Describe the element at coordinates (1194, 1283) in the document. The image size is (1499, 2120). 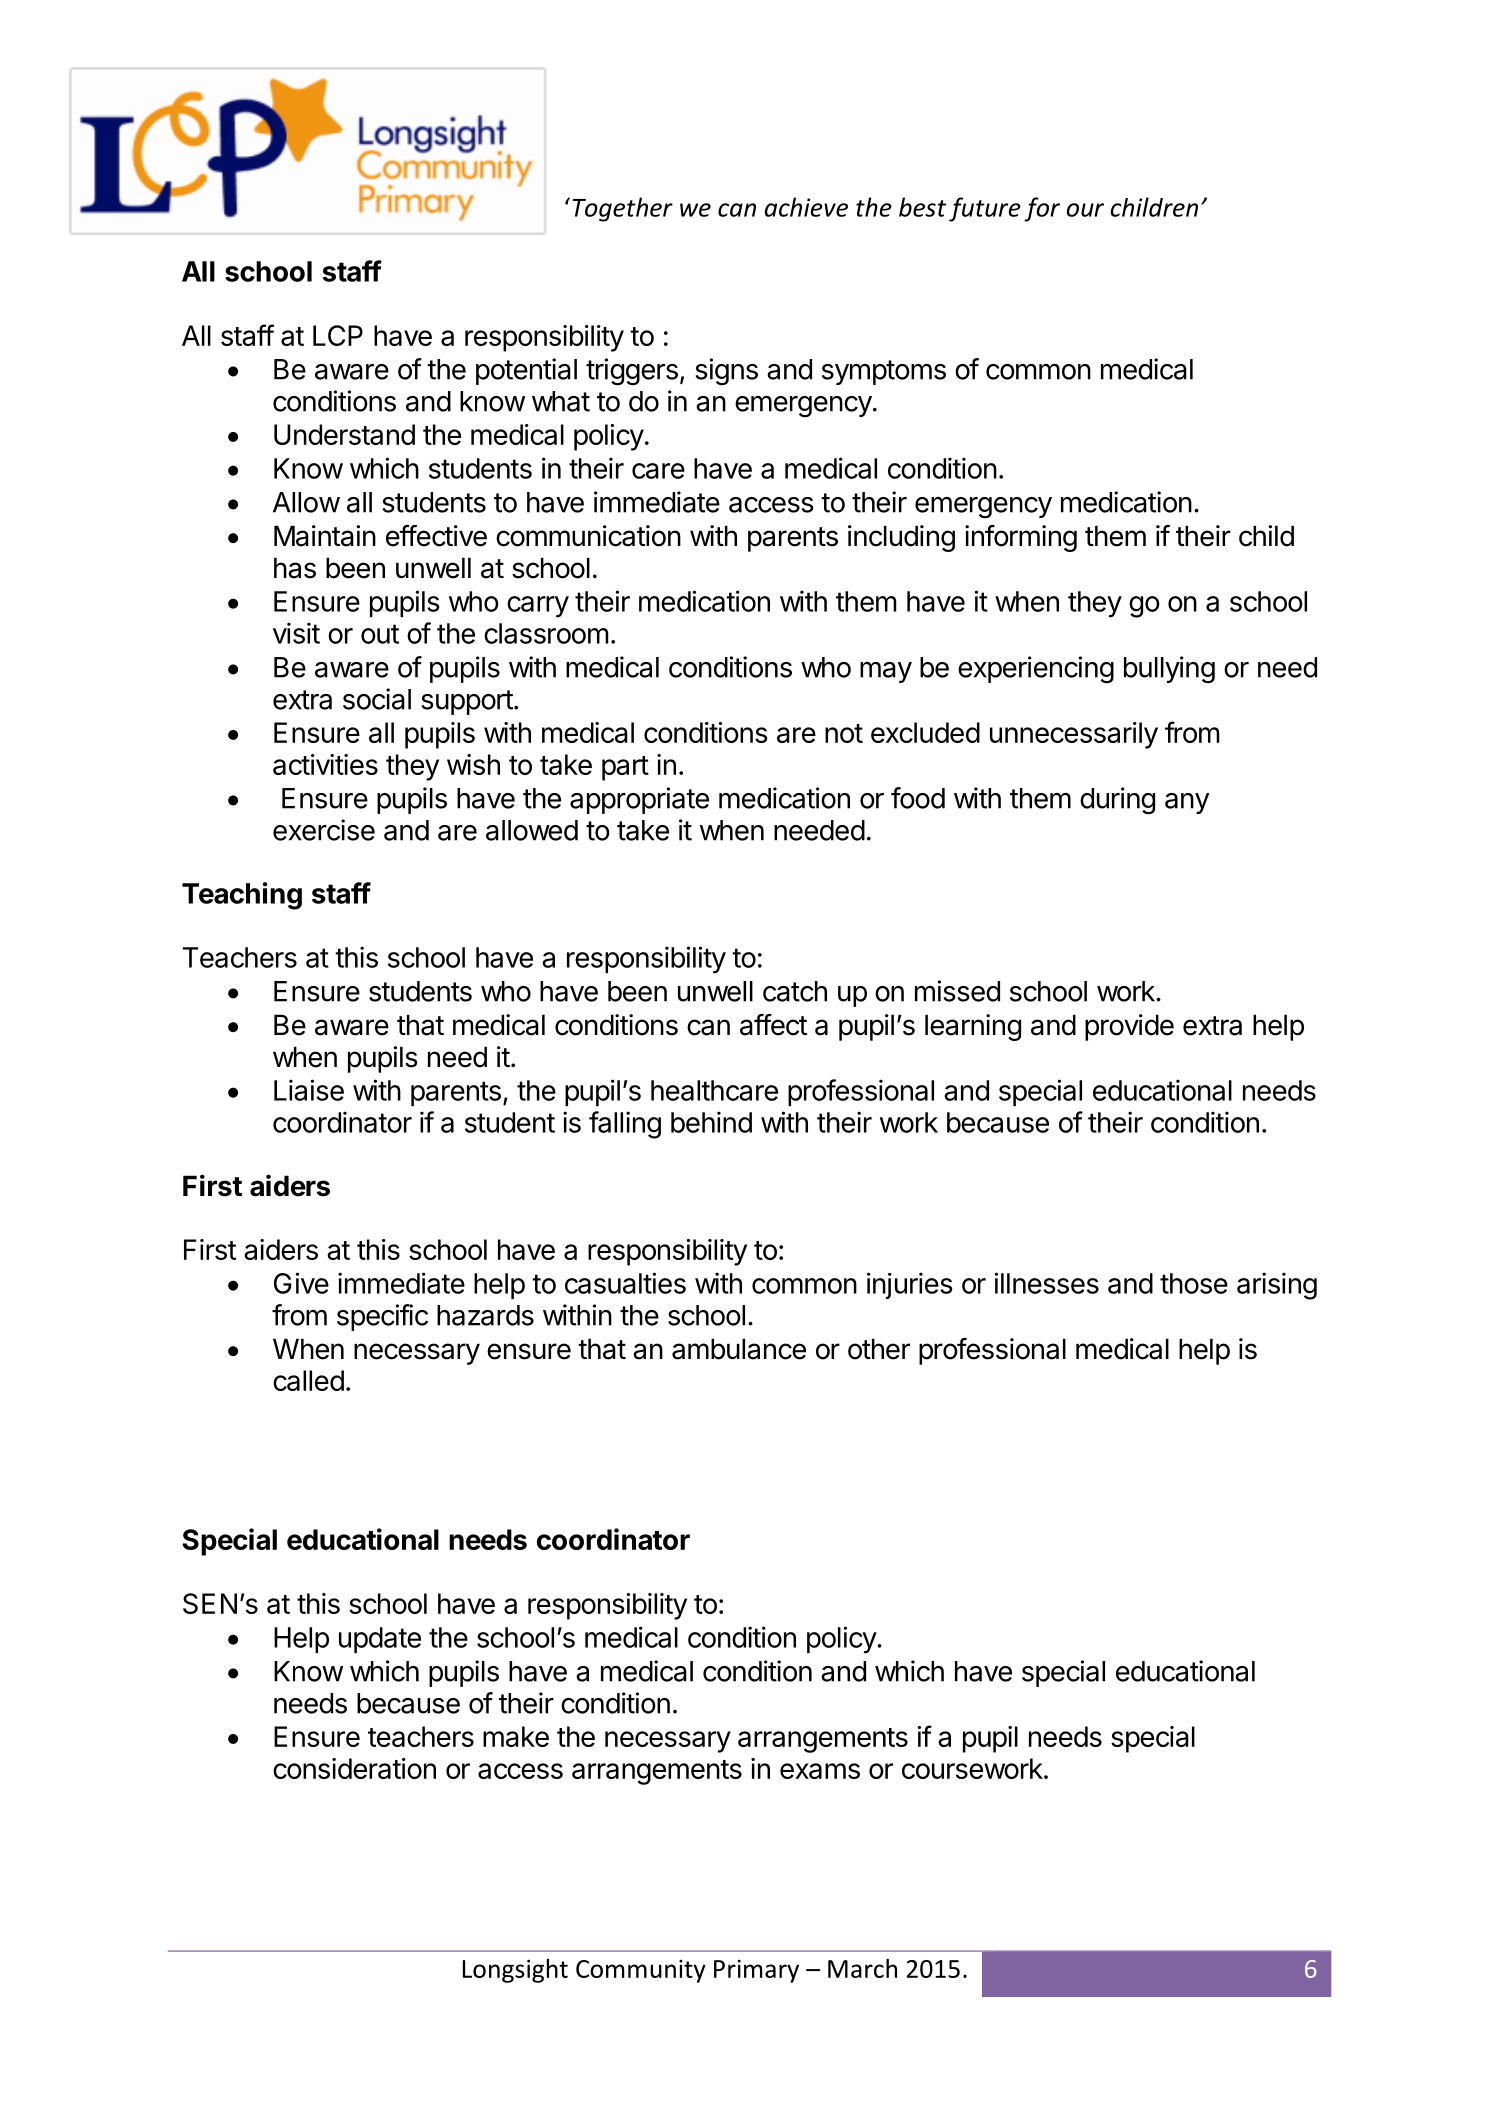
I see `those` at that location.
